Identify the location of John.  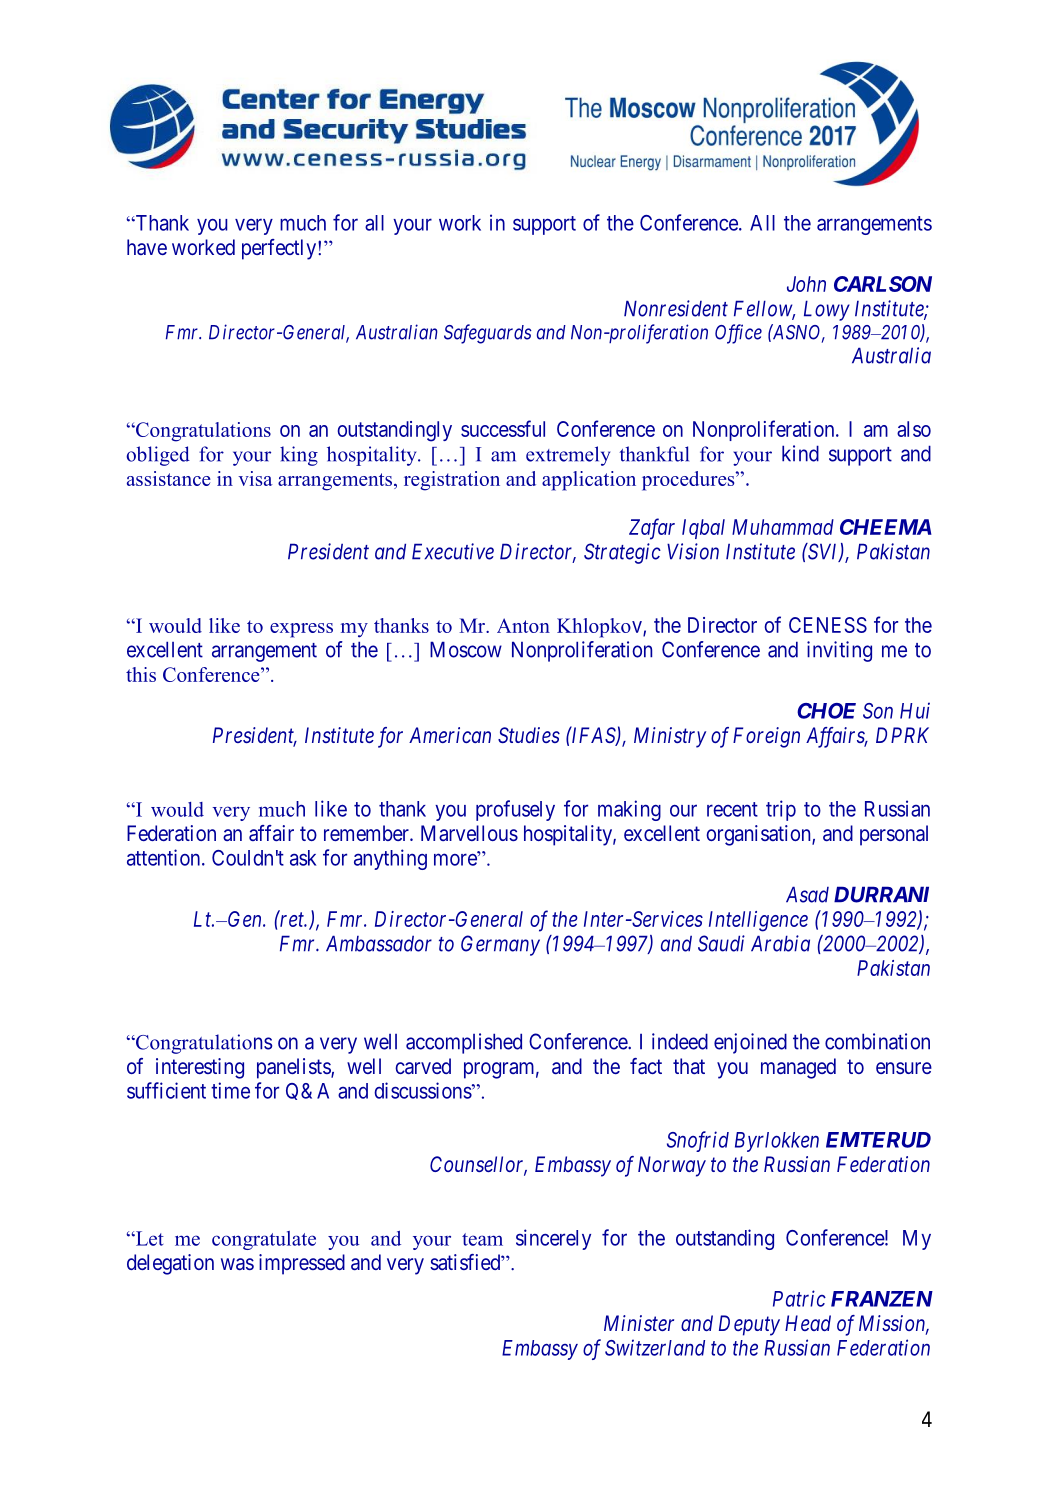
(806, 284).
